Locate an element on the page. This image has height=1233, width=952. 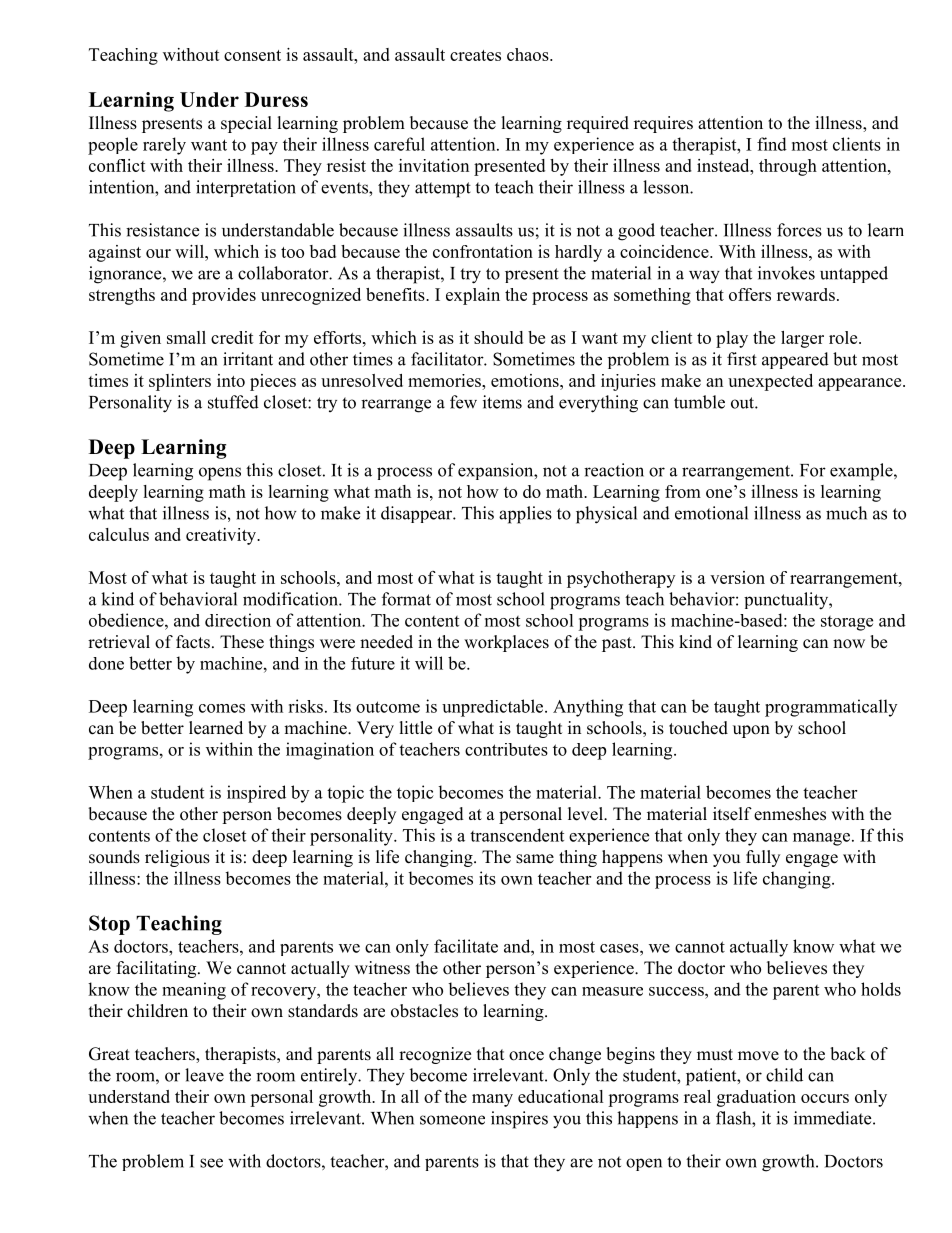
find is located at coordinates (772, 144).
